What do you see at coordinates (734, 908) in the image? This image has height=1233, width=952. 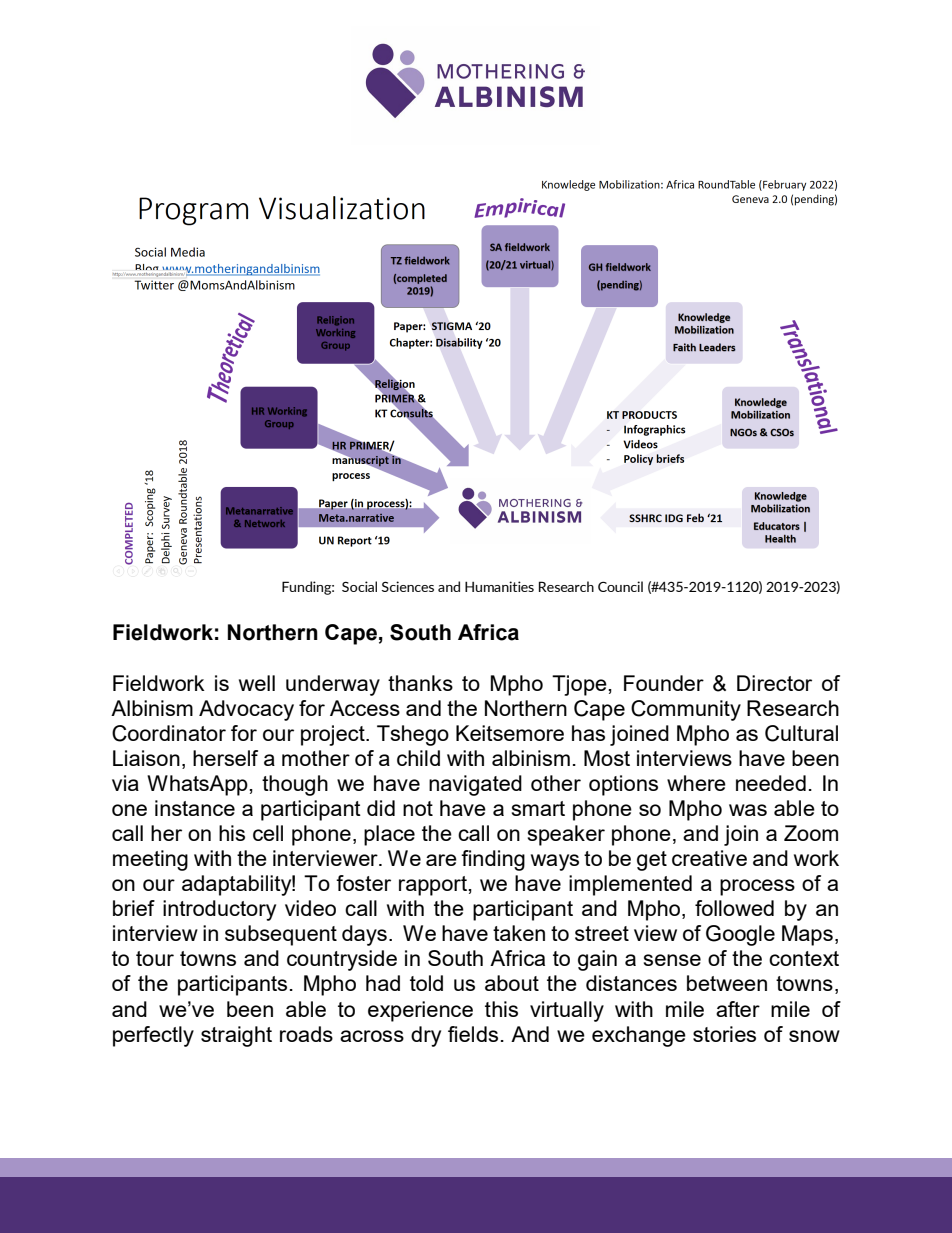 I see `followed` at bounding box center [734, 908].
